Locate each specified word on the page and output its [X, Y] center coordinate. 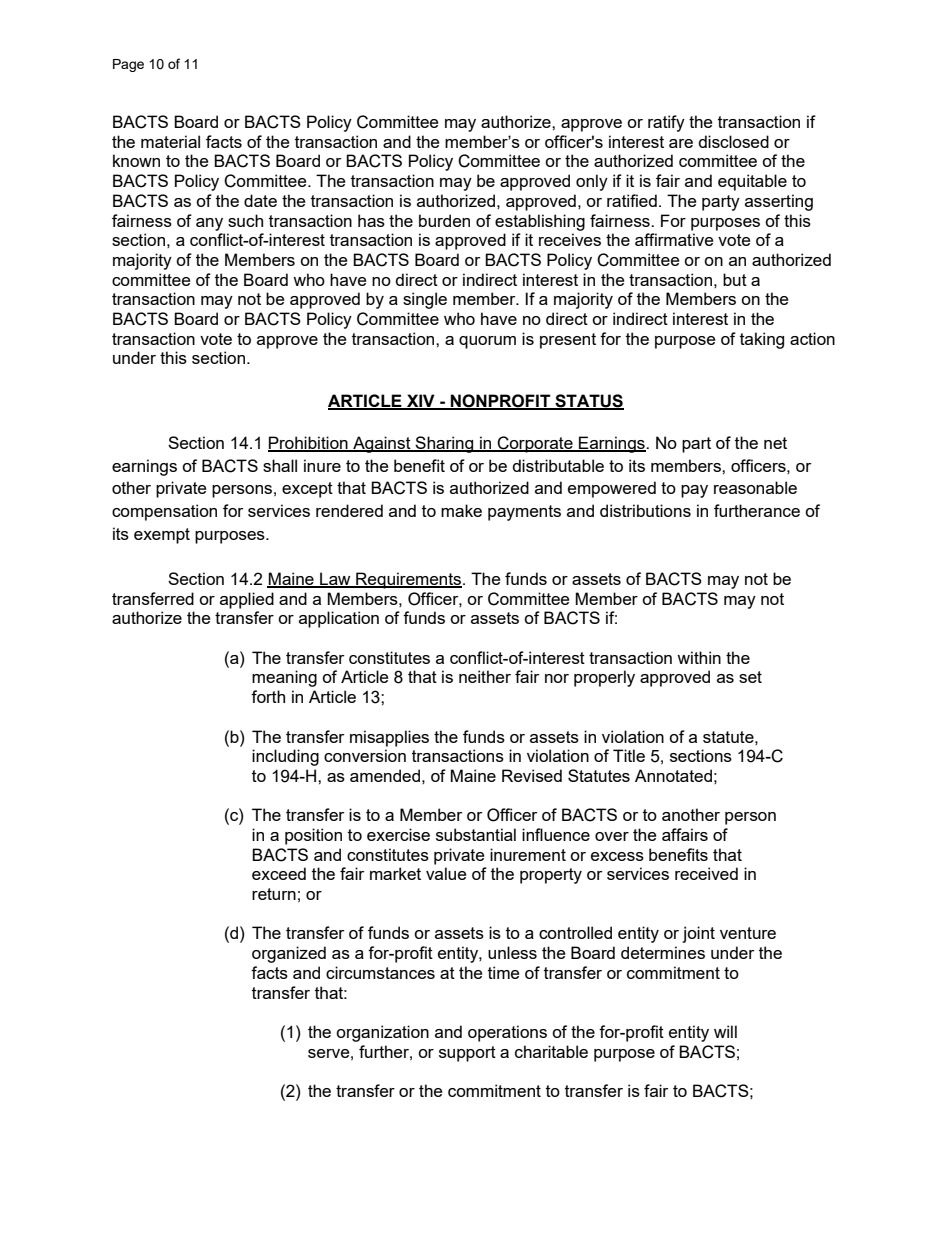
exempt [162, 536]
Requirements [409, 580]
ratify [666, 123]
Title [629, 755]
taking [762, 340]
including [285, 757]
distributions [645, 510]
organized [289, 954]
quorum [487, 342]
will [725, 1031]
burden [444, 220]
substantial [476, 834]
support [467, 1054]
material [170, 141]
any [209, 224]
